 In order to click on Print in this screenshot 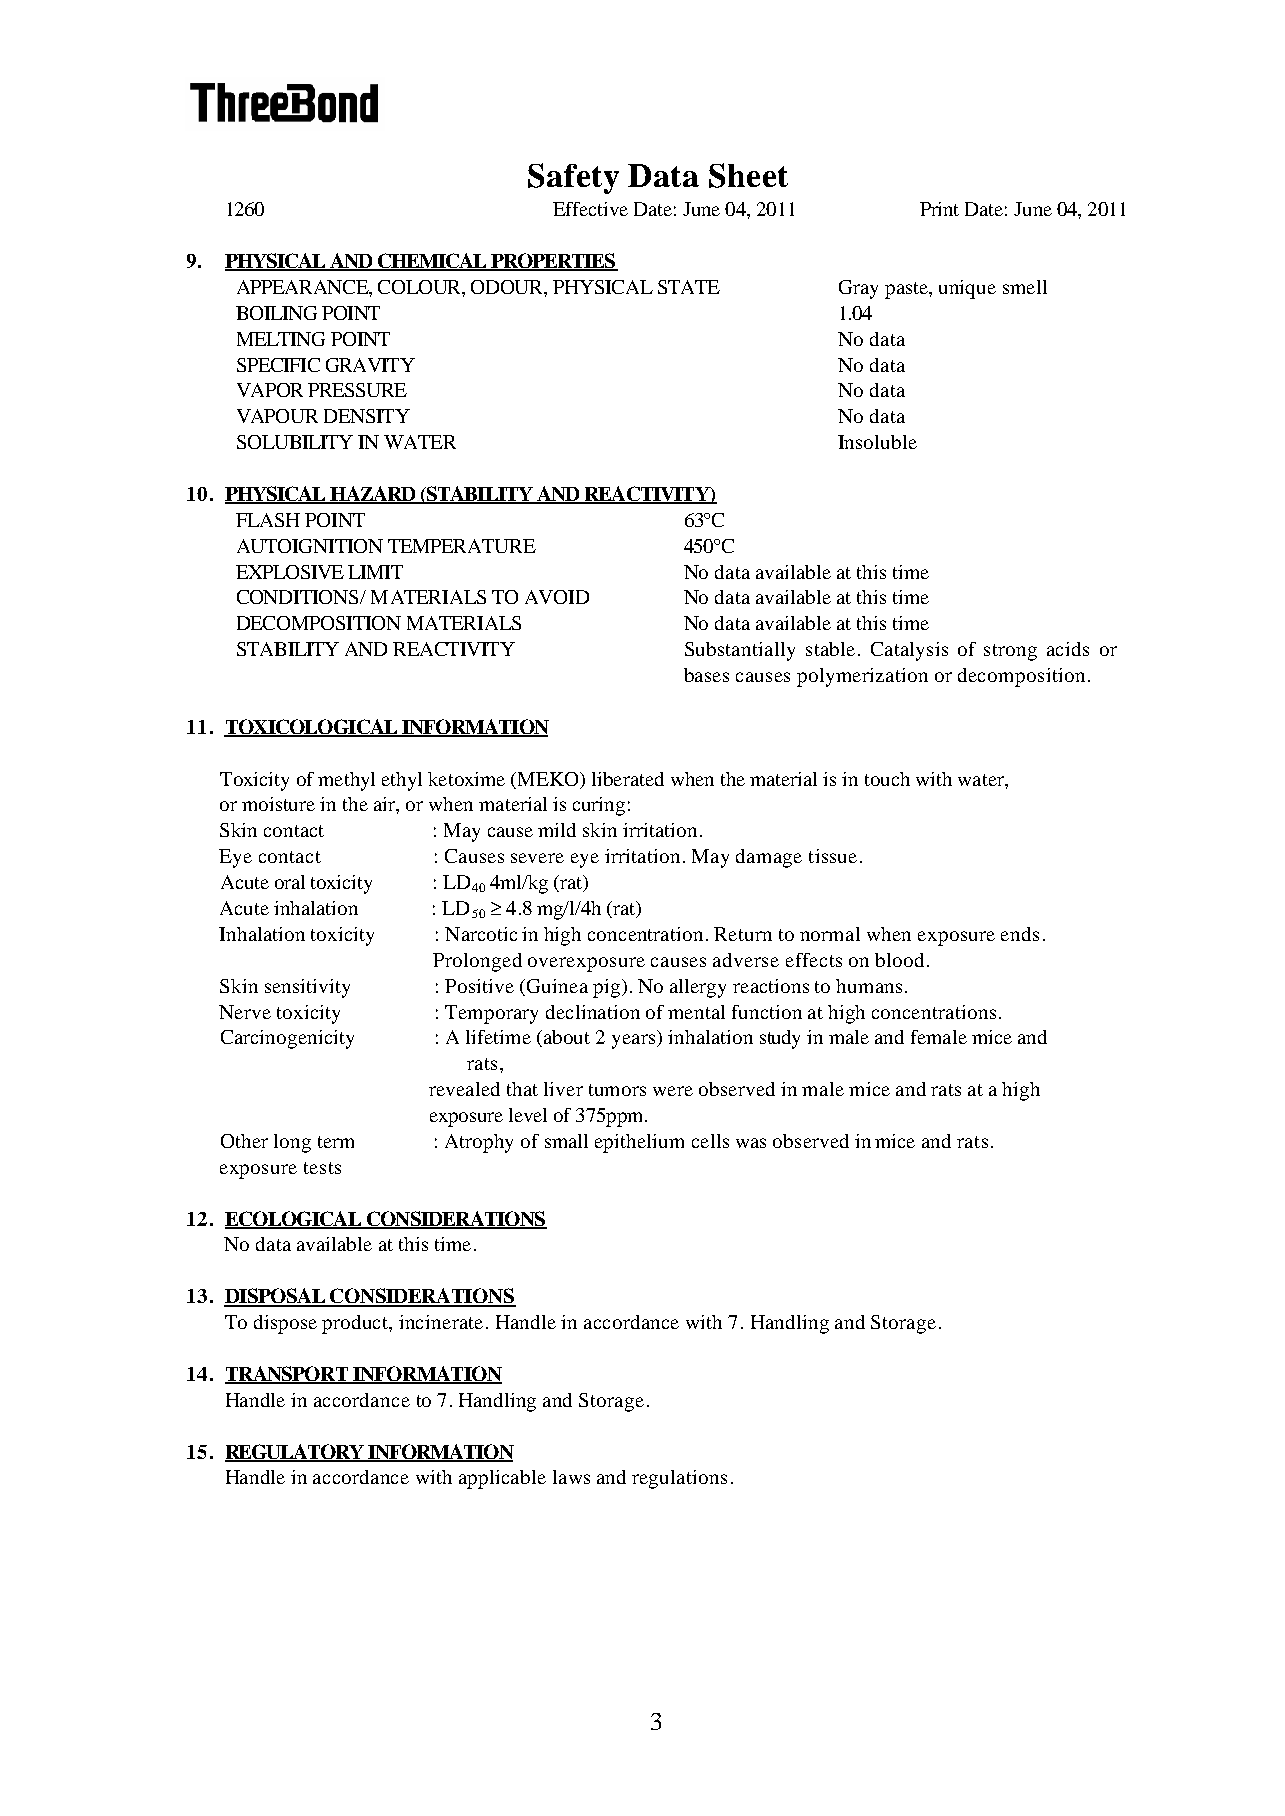, I will do `click(939, 209)`.
